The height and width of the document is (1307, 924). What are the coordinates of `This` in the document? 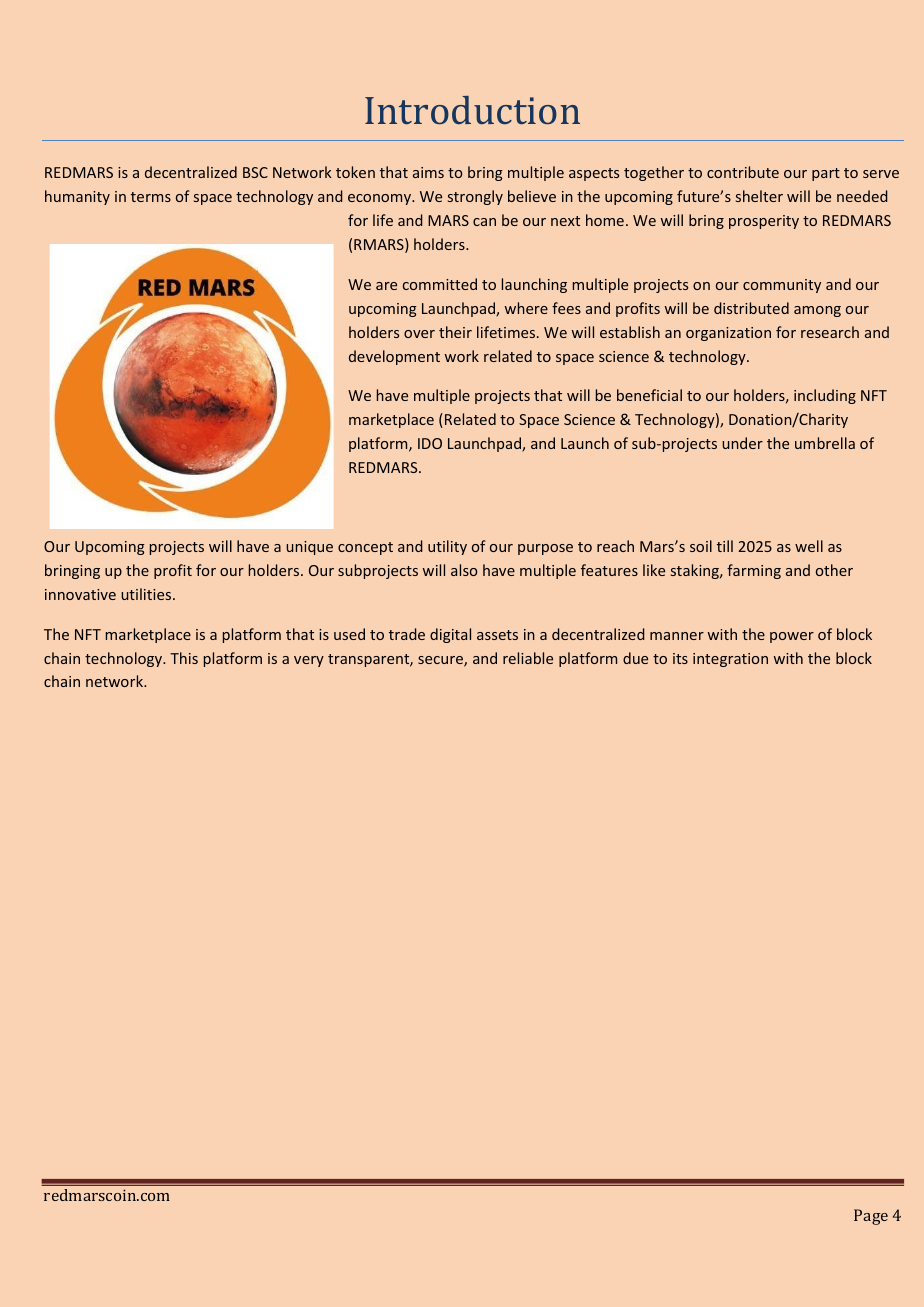 It's located at (184, 658).
